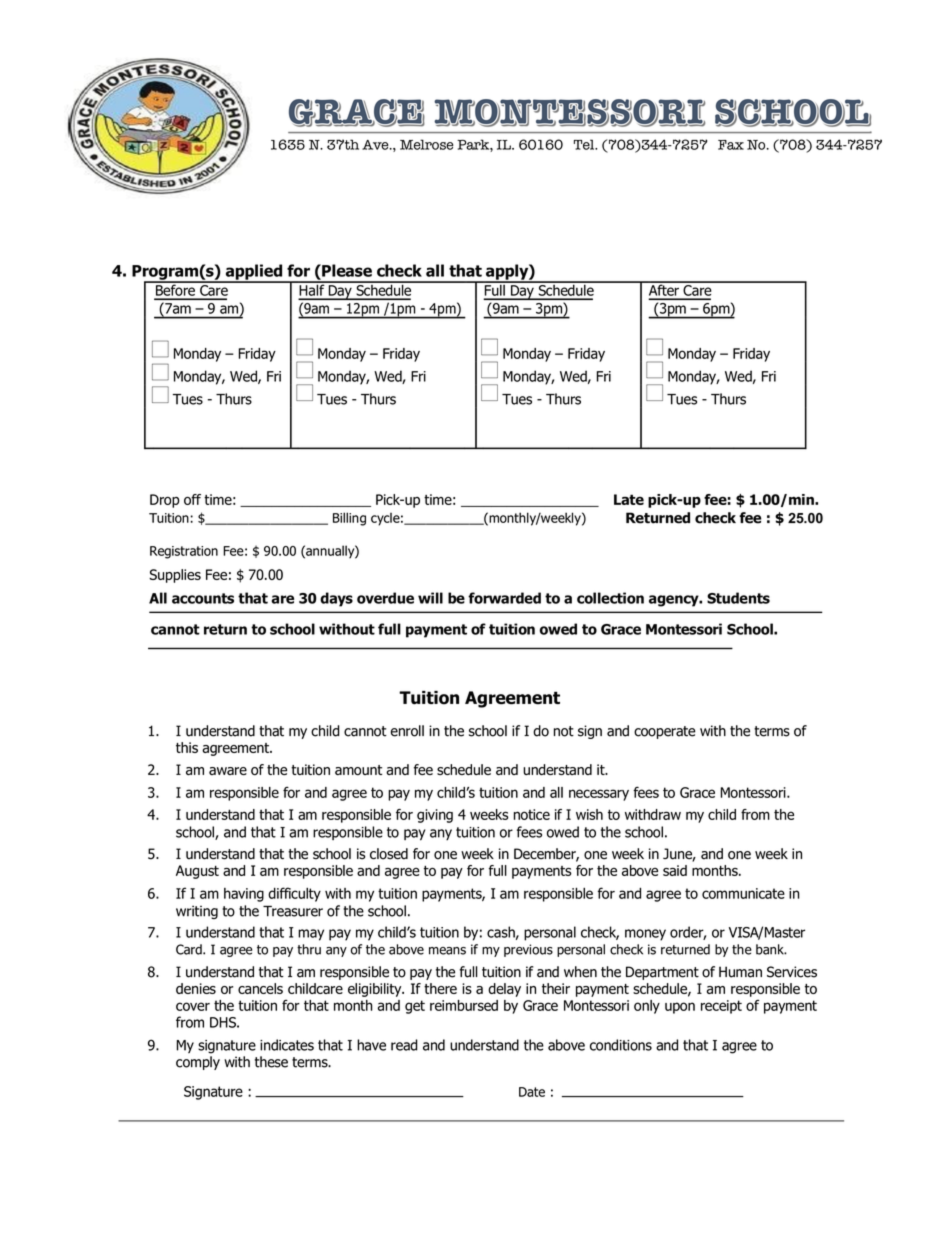 The image size is (952, 1233). What do you see at coordinates (254, 273) in the screenshot?
I see `applied` at bounding box center [254, 273].
